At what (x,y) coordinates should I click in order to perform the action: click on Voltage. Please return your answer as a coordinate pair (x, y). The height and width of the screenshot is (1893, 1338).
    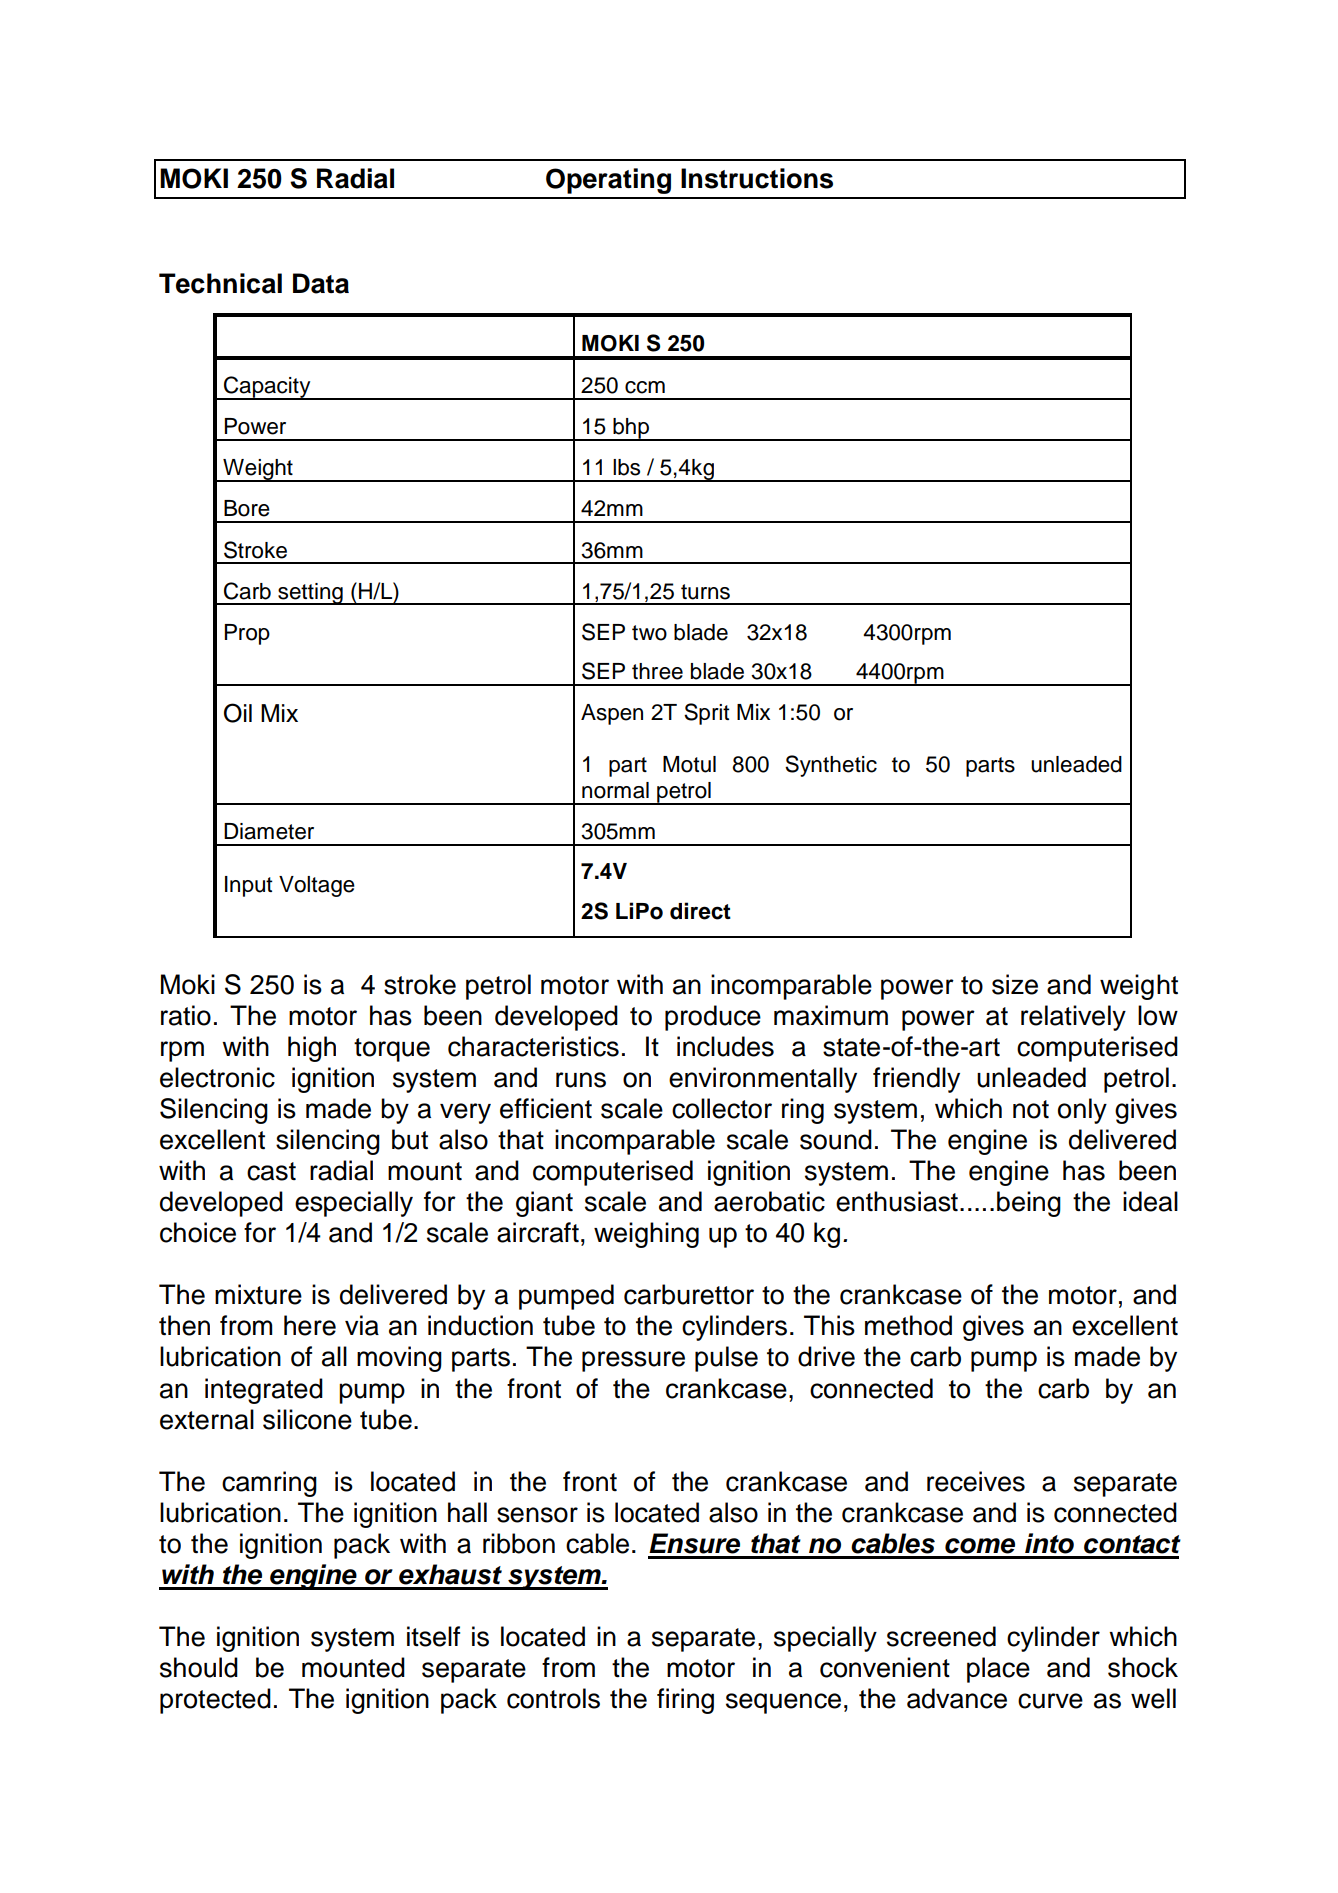
    Looking at the image, I should click on (317, 886).
